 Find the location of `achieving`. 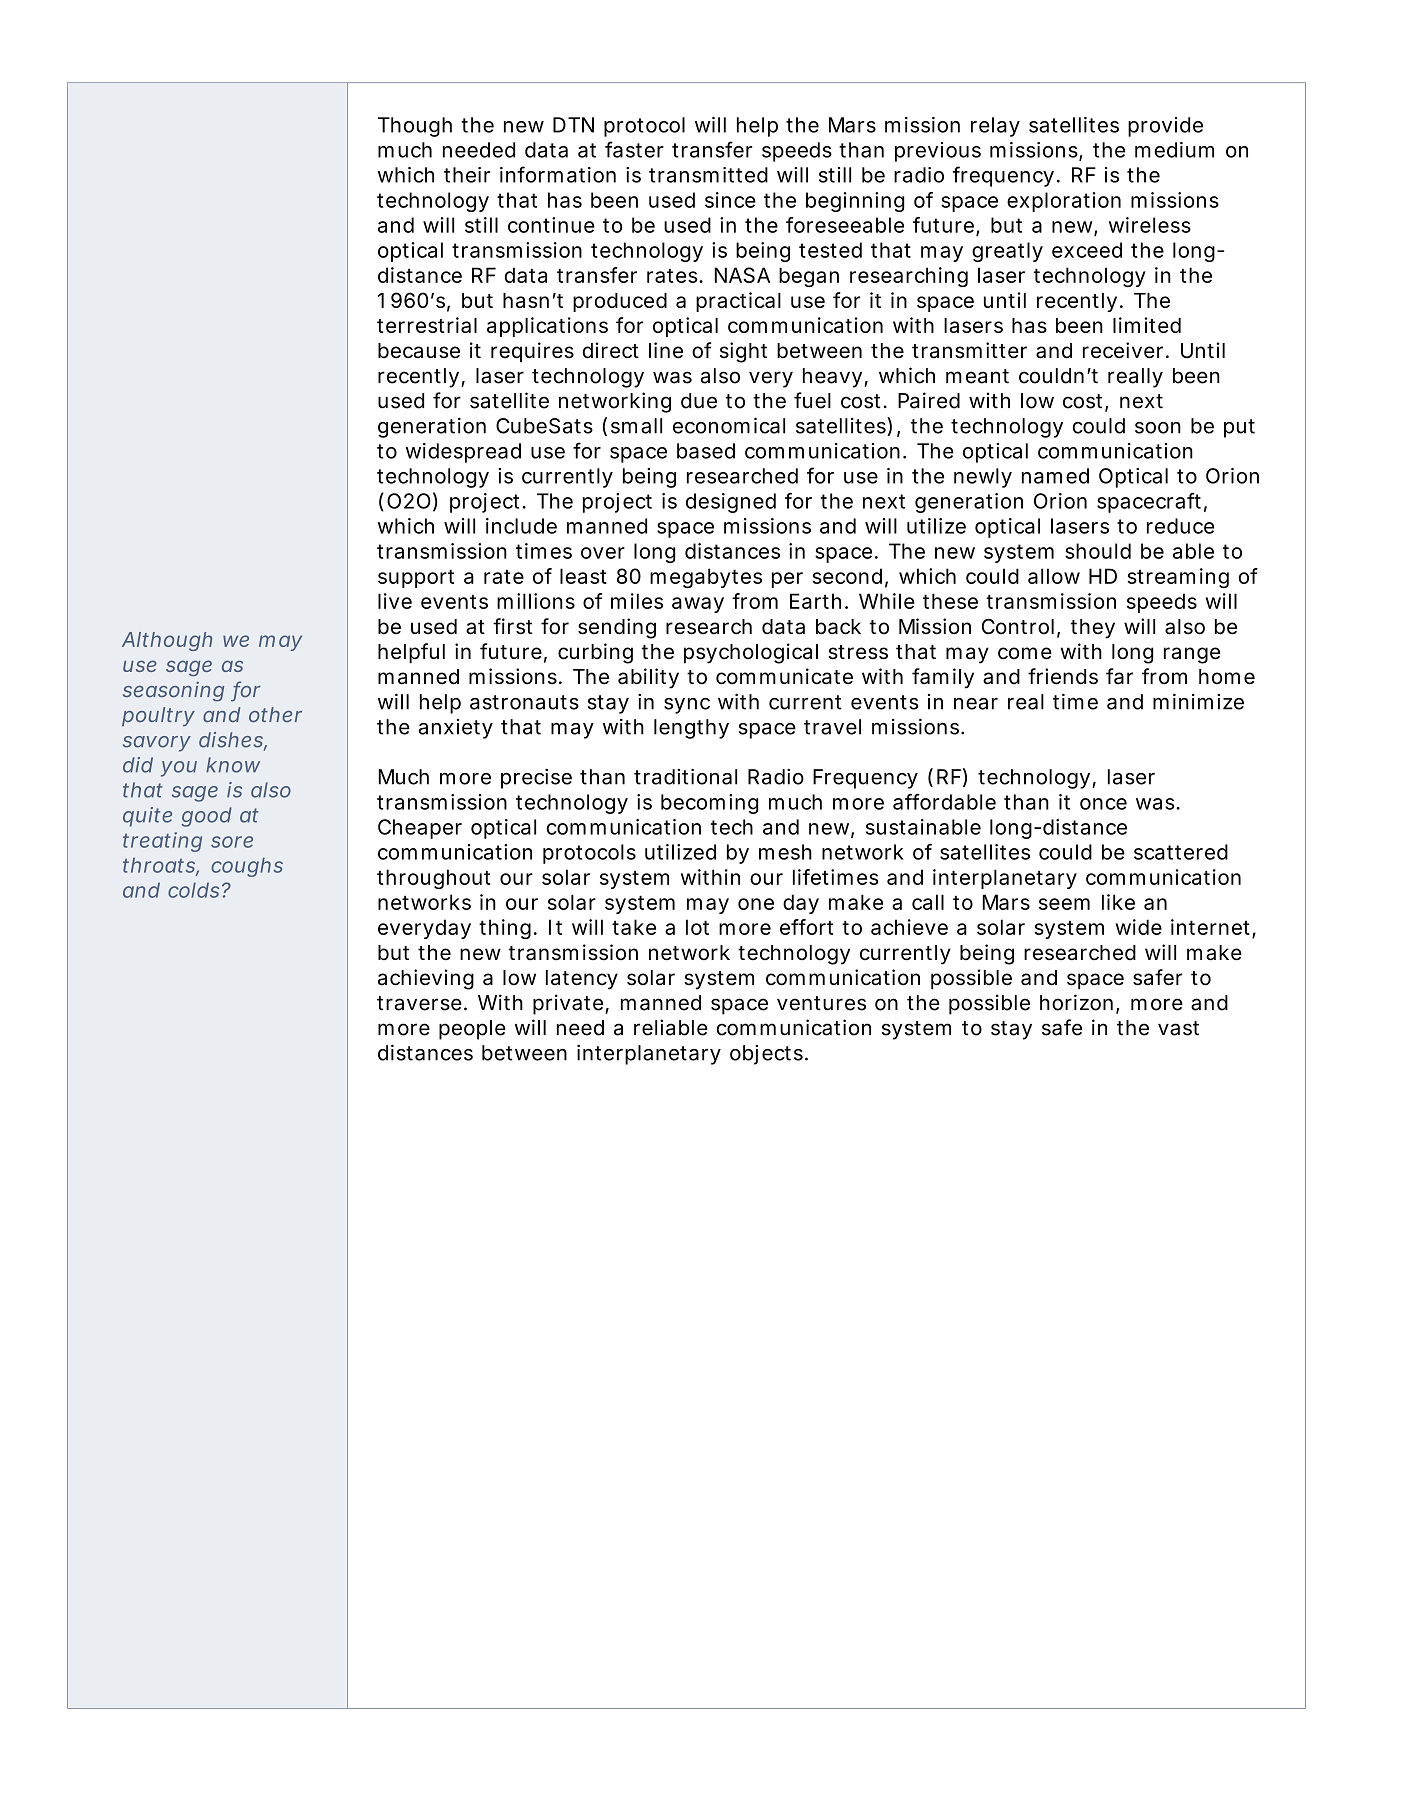

achieving is located at coordinates (426, 979).
